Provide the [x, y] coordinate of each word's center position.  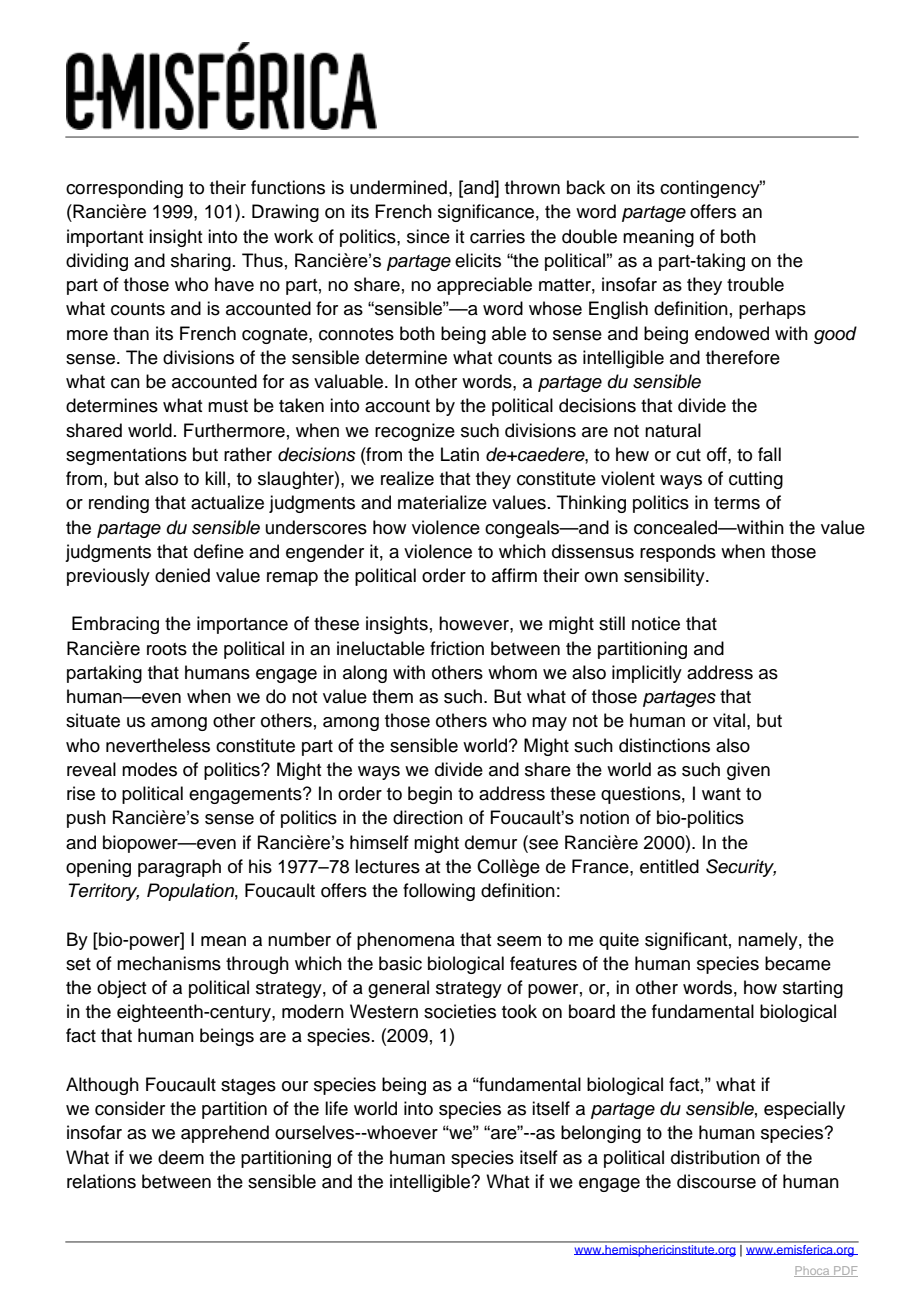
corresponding [124, 189]
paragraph [179, 868]
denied [182, 575]
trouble [755, 284]
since [428, 236]
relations [101, 1181]
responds [678, 553]
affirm [514, 575]
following [439, 892]
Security [741, 868]
